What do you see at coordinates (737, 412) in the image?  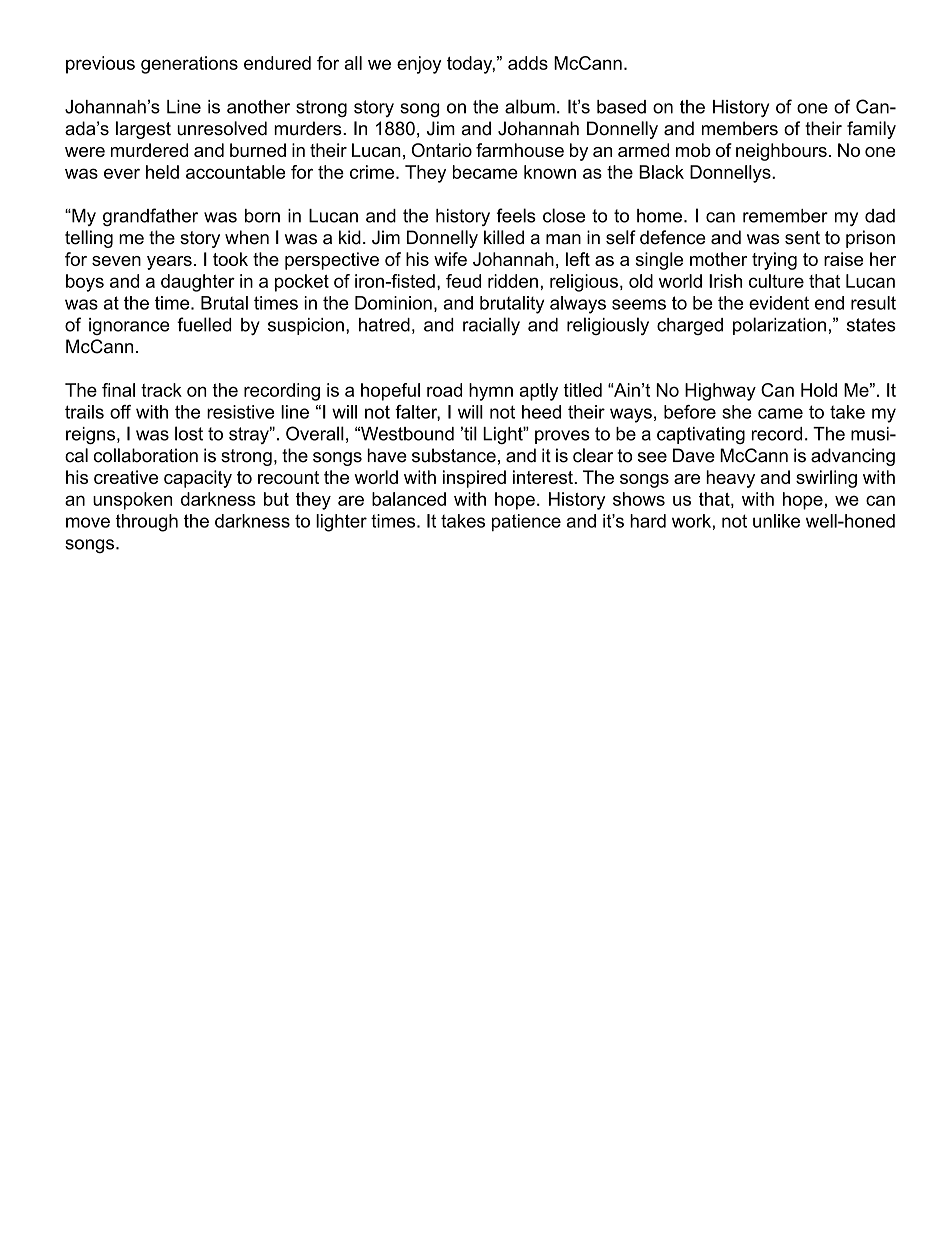 I see `she` at bounding box center [737, 412].
